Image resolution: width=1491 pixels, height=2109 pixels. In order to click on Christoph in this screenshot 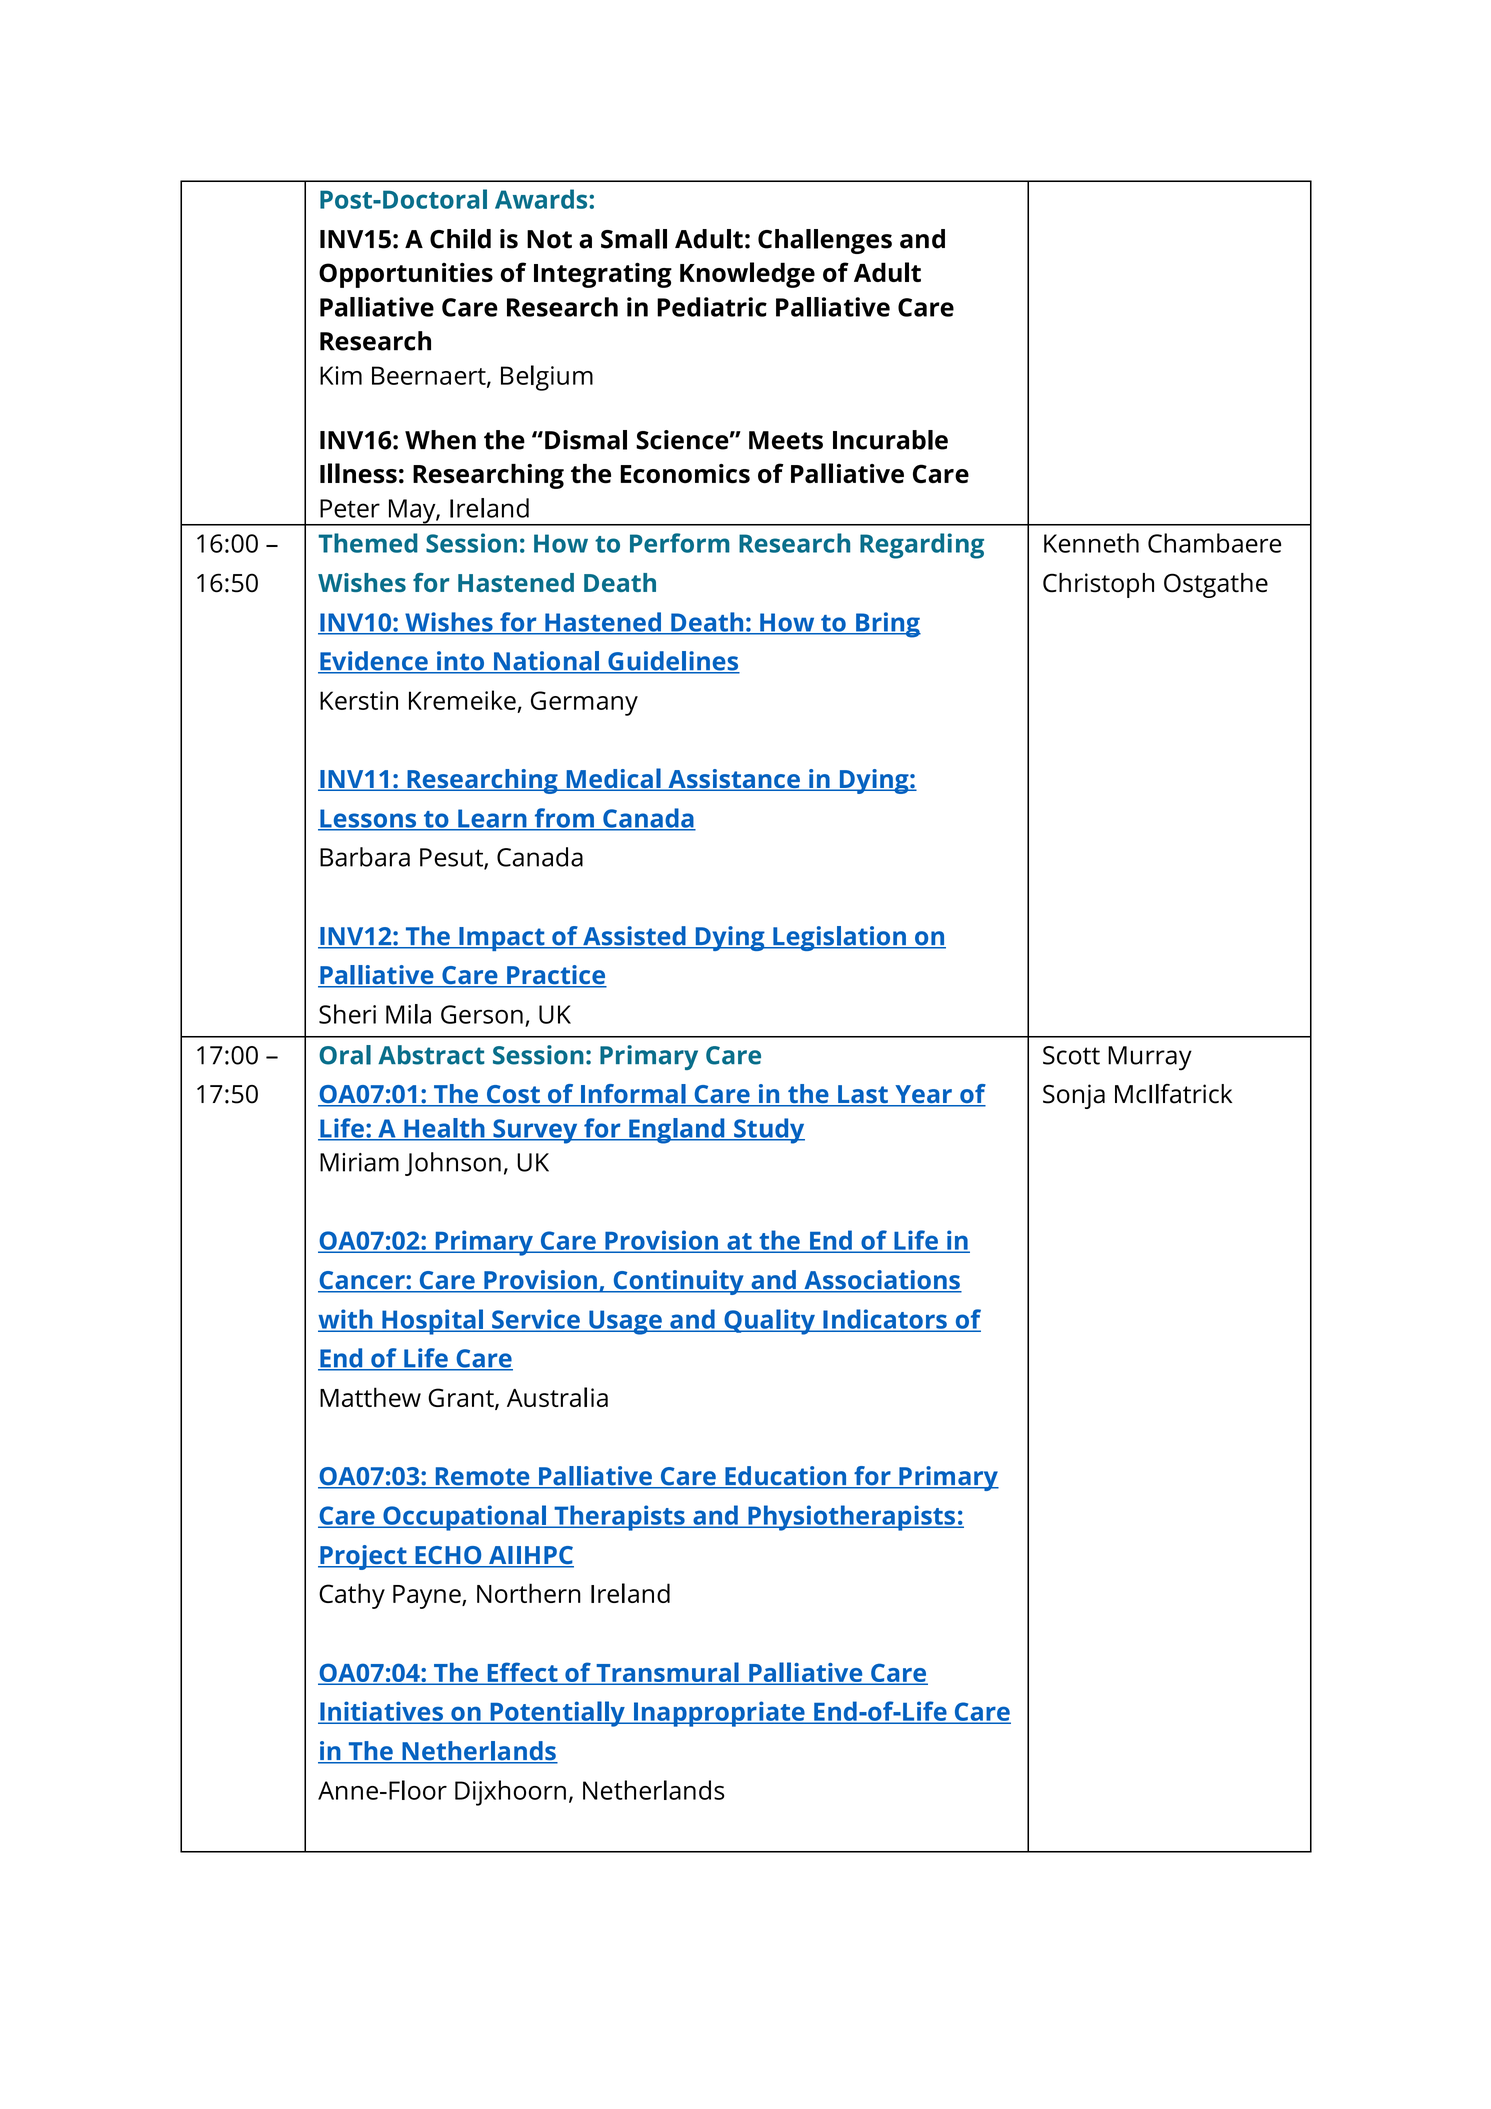, I will do `click(1098, 585)`.
